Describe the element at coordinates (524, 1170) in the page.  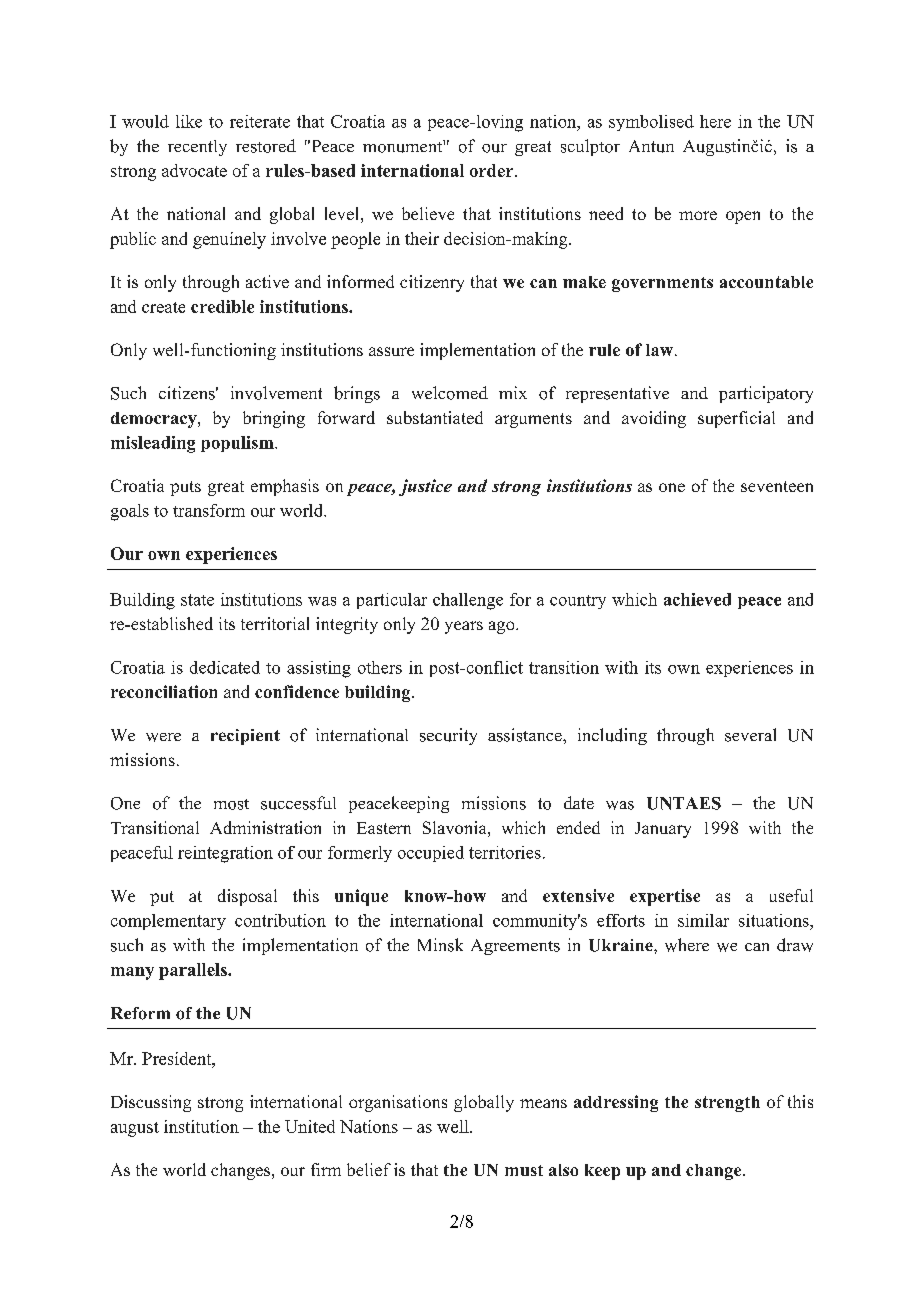
I see `must` at that location.
